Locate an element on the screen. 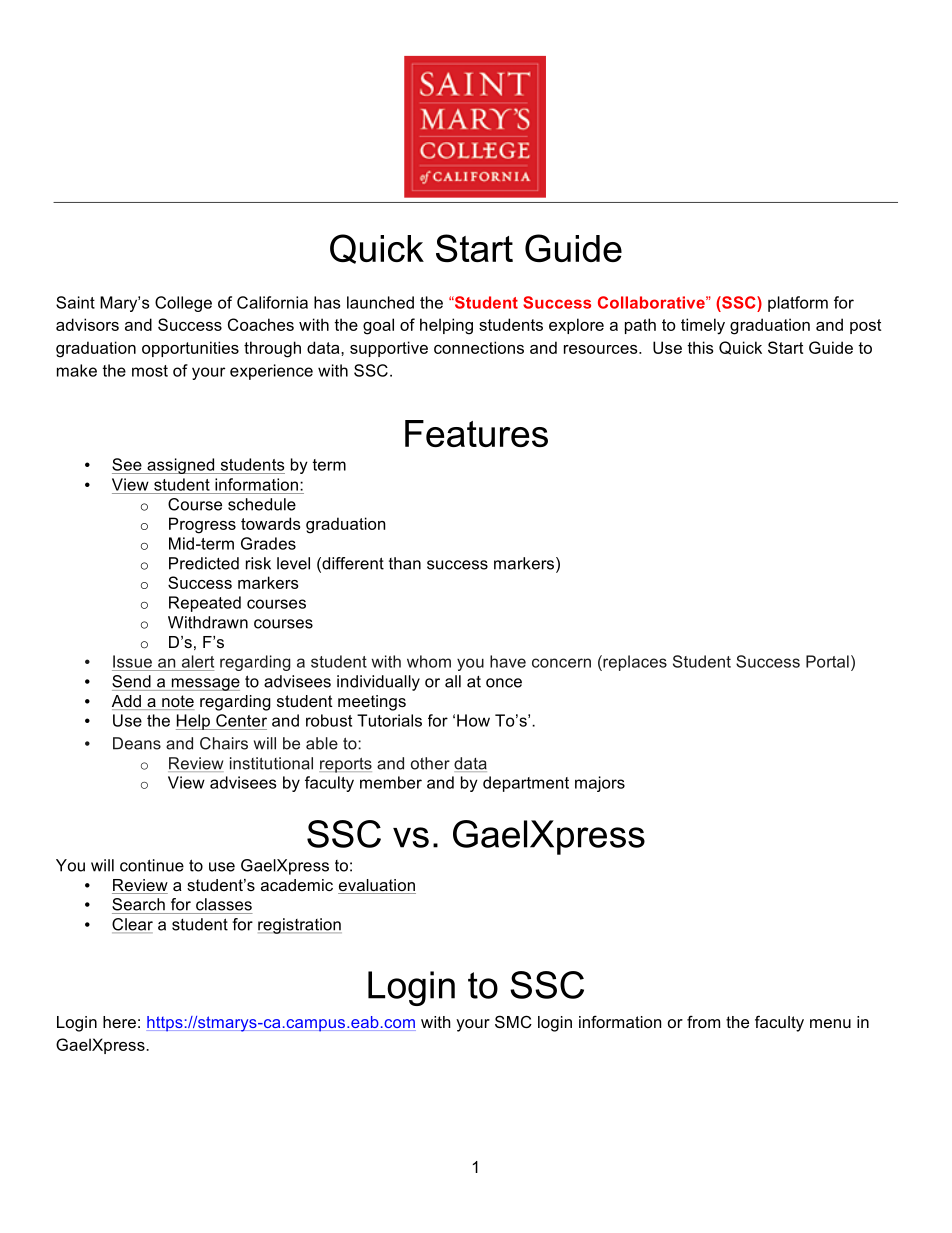  SMC is located at coordinates (513, 1021).
